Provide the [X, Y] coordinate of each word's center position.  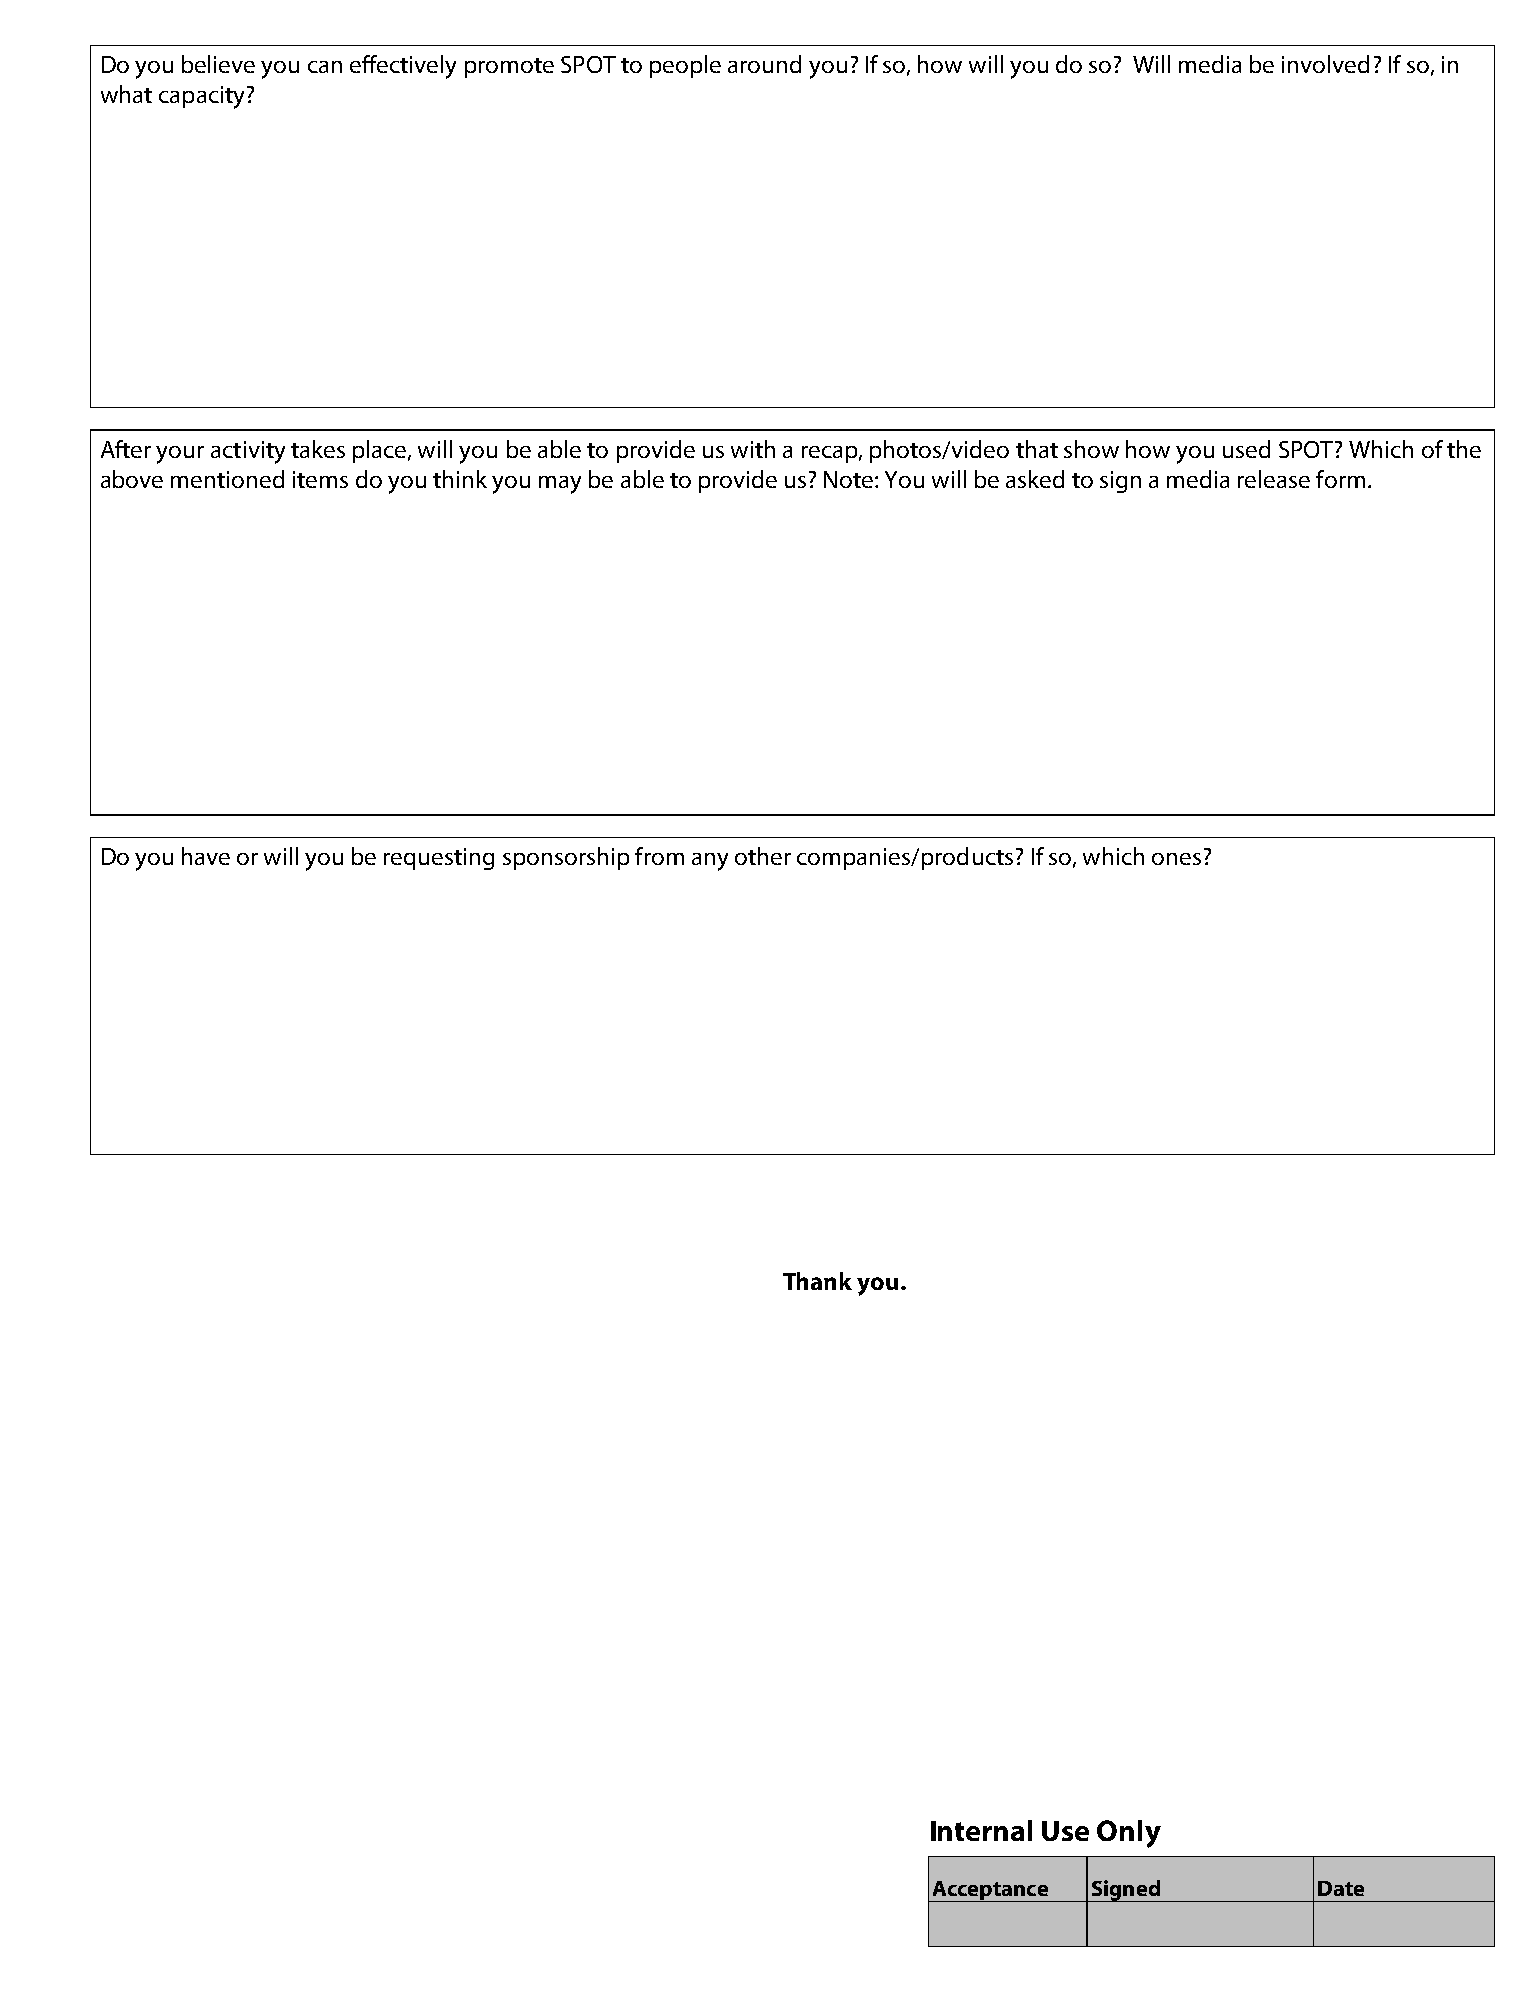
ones [1176, 859]
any [710, 862]
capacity [201, 97]
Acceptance [990, 1891]
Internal [981, 1830]
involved [1325, 64]
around [764, 64]
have [206, 856]
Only [1129, 1834]
